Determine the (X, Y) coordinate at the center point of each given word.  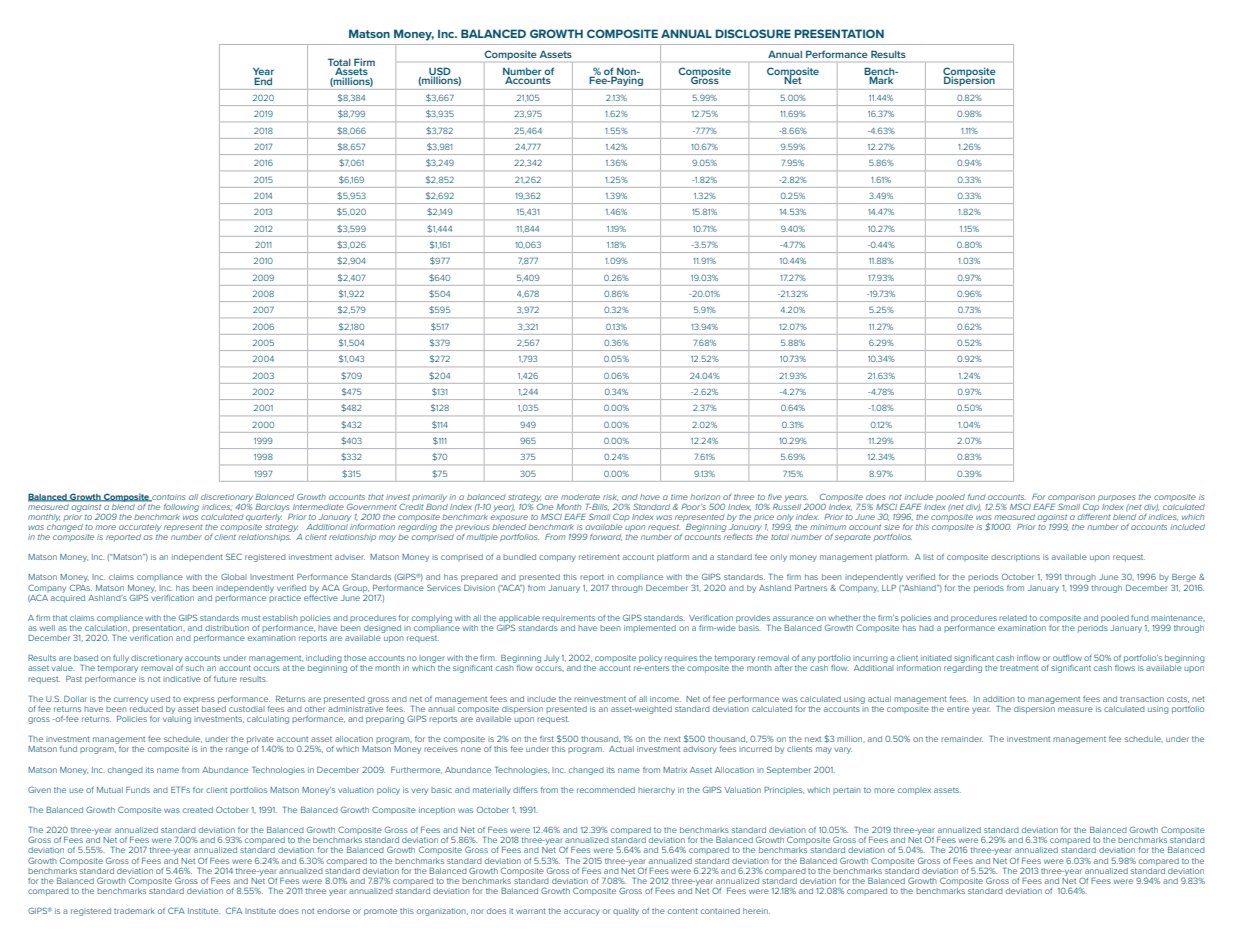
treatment (1019, 668)
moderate (580, 497)
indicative (182, 679)
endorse (333, 911)
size (892, 527)
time (679, 497)
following (181, 508)
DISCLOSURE (753, 33)
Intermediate (318, 507)
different (1094, 515)
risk (610, 497)
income (665, 699)
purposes (1116, 498)
